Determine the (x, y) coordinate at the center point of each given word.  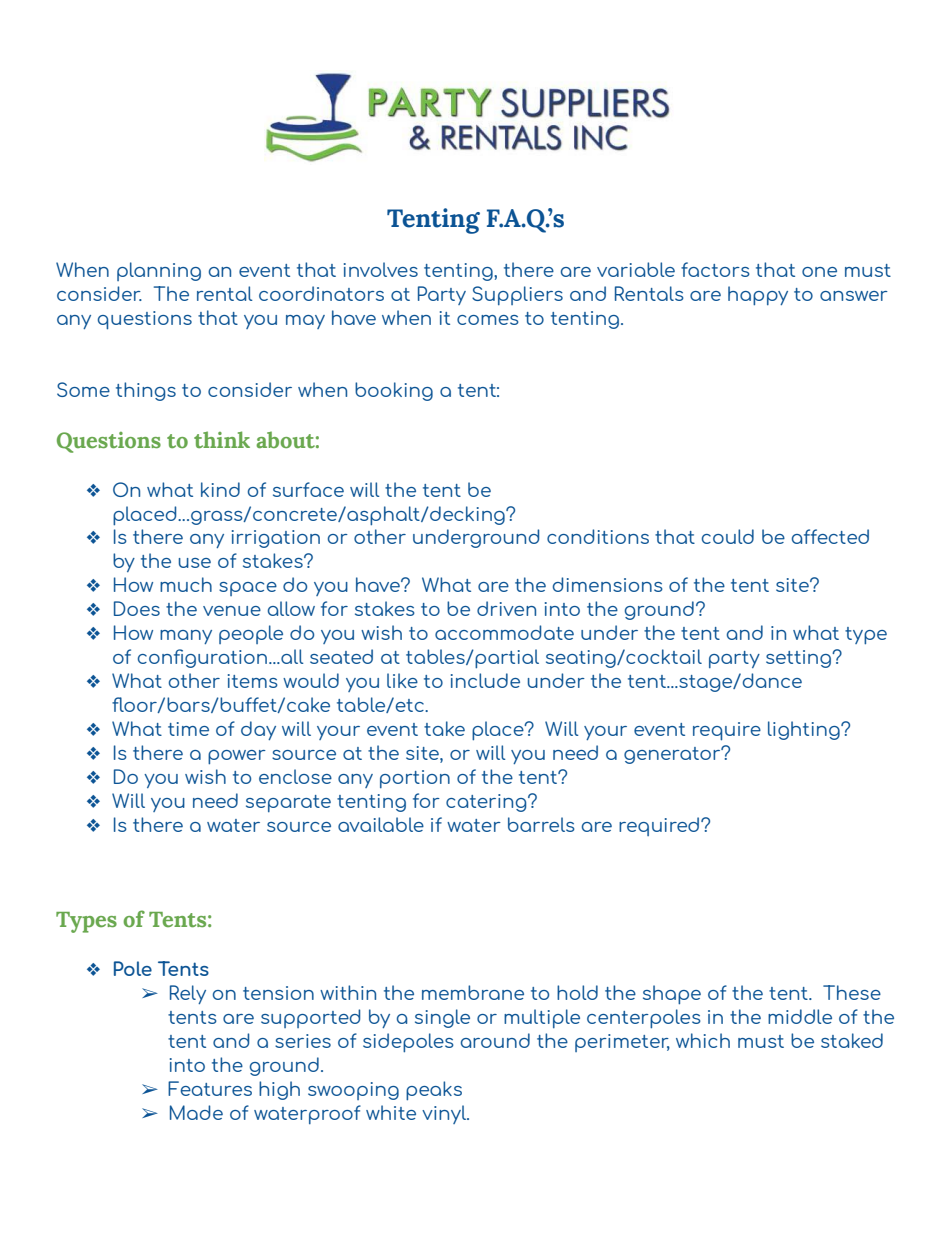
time (188, 729)
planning (159, 271)
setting (800, 659)
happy (758, 296)
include (485, 680)
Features (210, 1088)
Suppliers (517, 295)
